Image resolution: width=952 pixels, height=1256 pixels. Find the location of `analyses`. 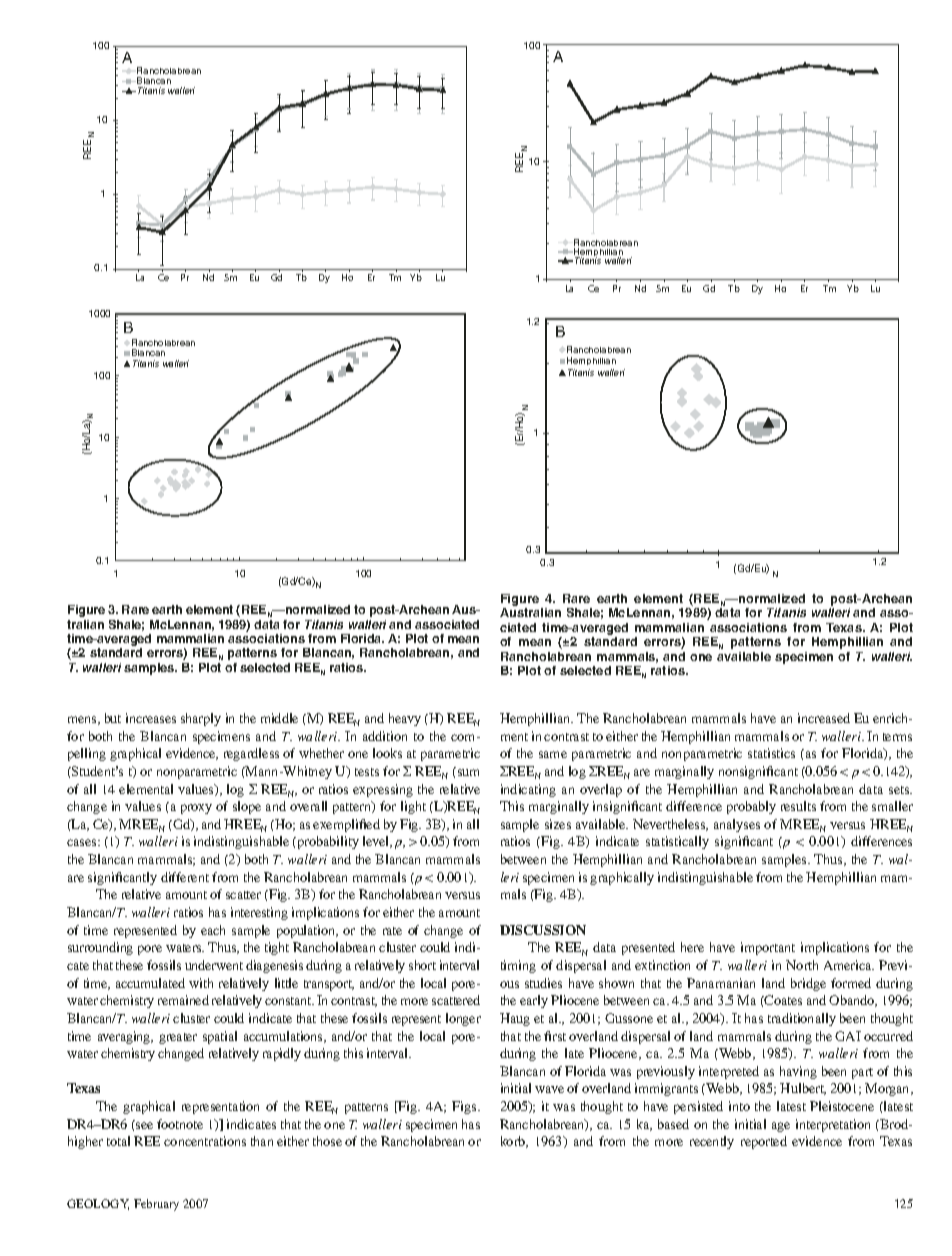

analyses is located at coordinates (737, 825).
